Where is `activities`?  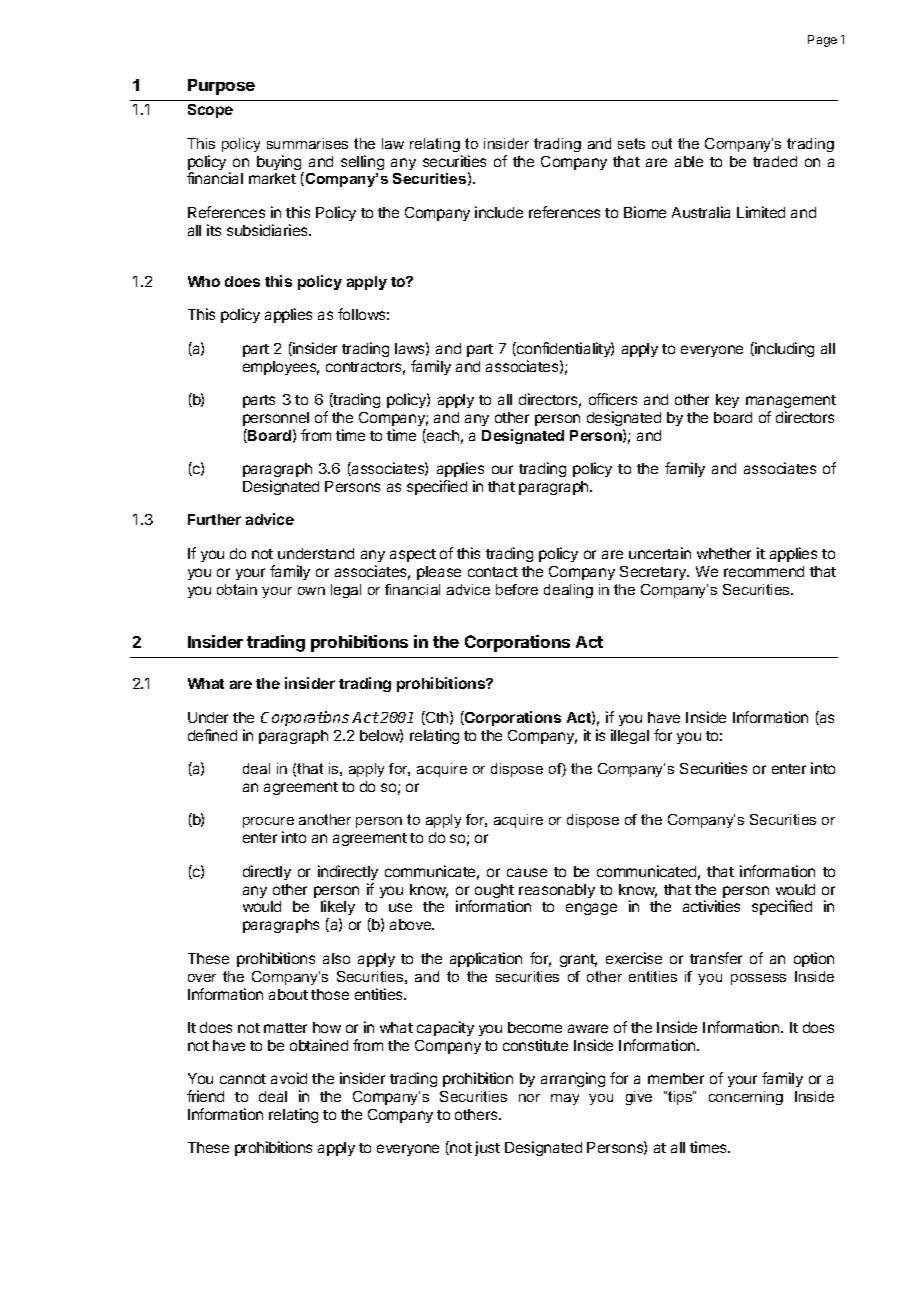
activities is located at coordinates (711, 906).
